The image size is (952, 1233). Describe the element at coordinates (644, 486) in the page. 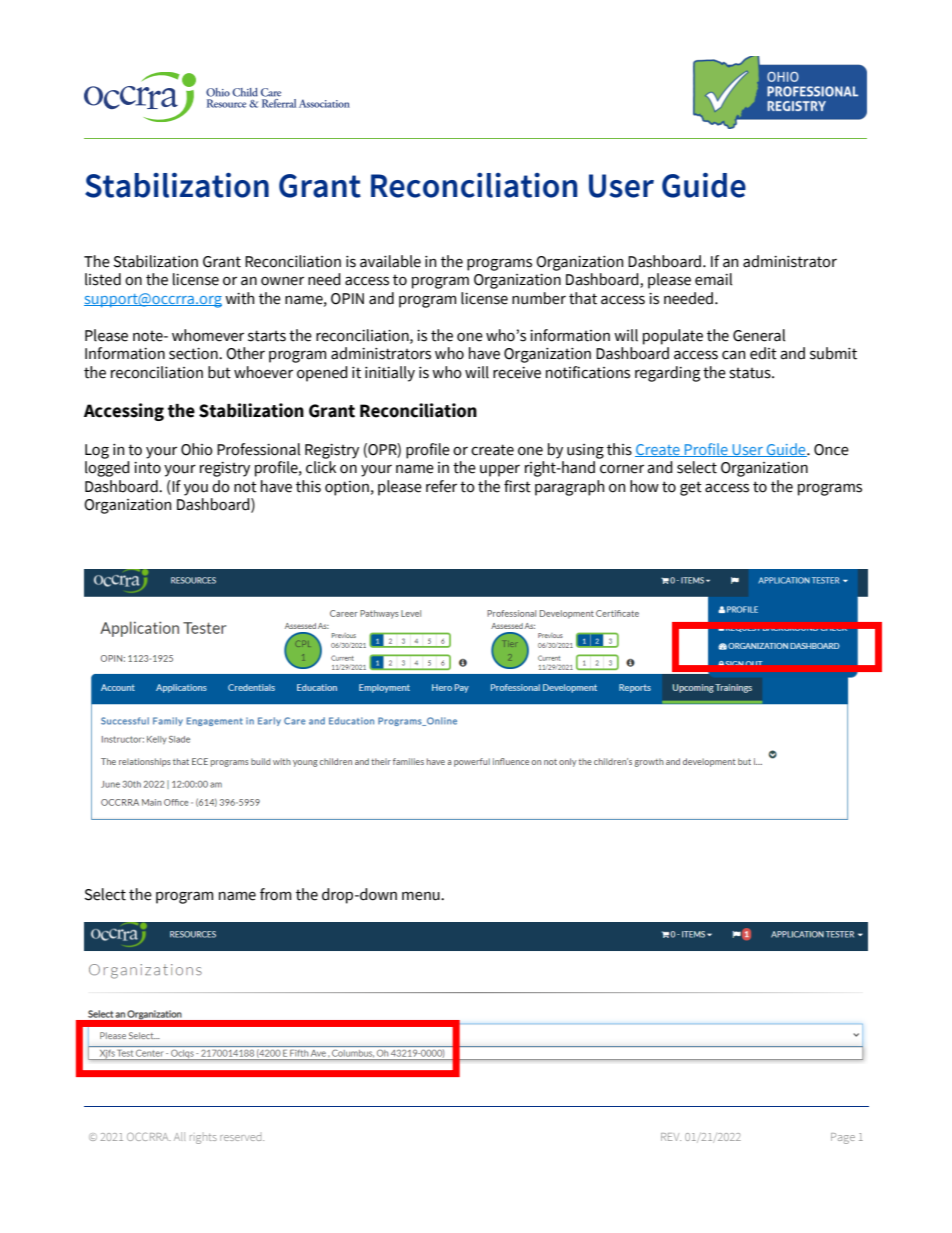

I see `how` at that location.
